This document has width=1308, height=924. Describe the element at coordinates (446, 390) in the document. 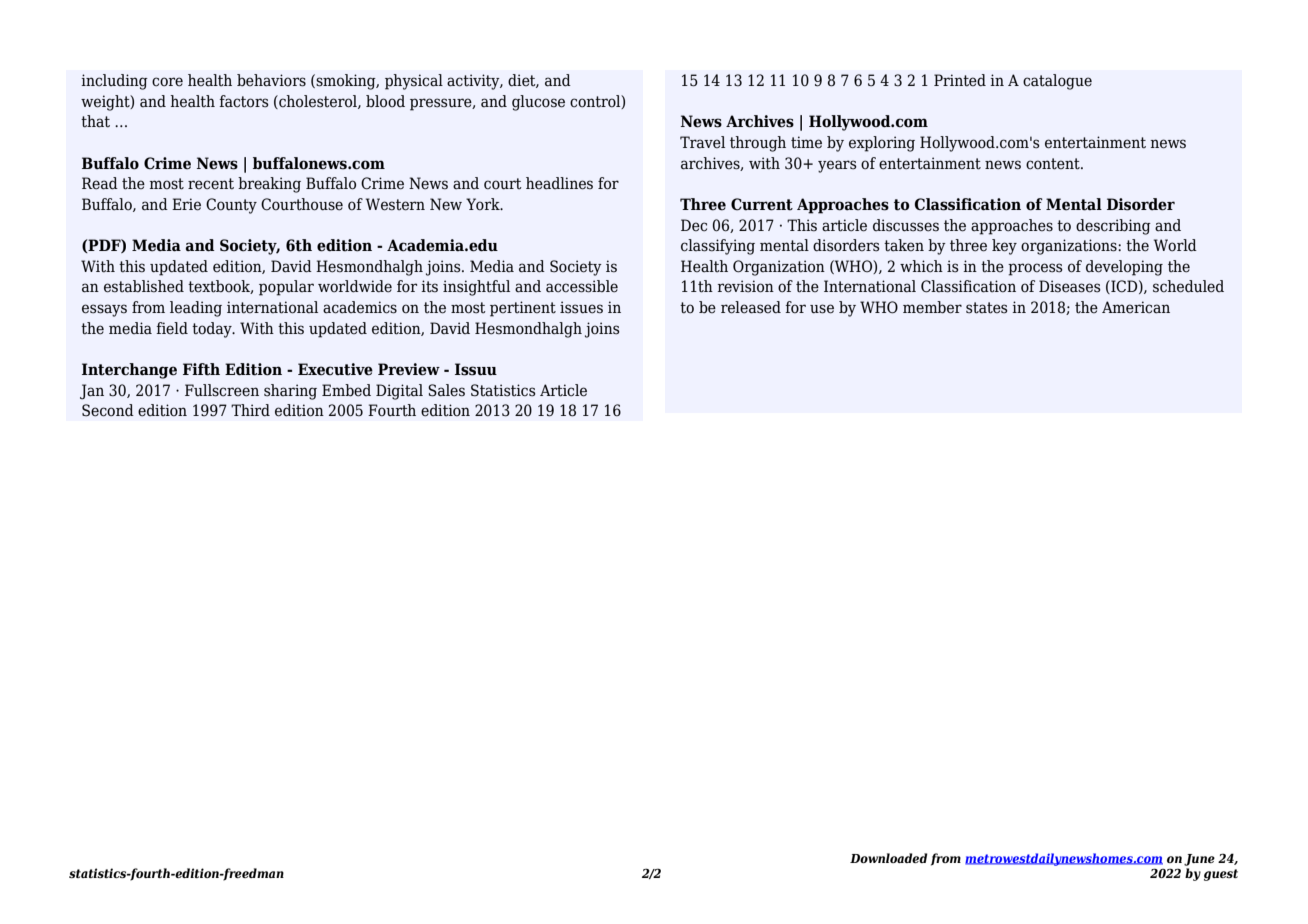

I see `Sales` at that location.
